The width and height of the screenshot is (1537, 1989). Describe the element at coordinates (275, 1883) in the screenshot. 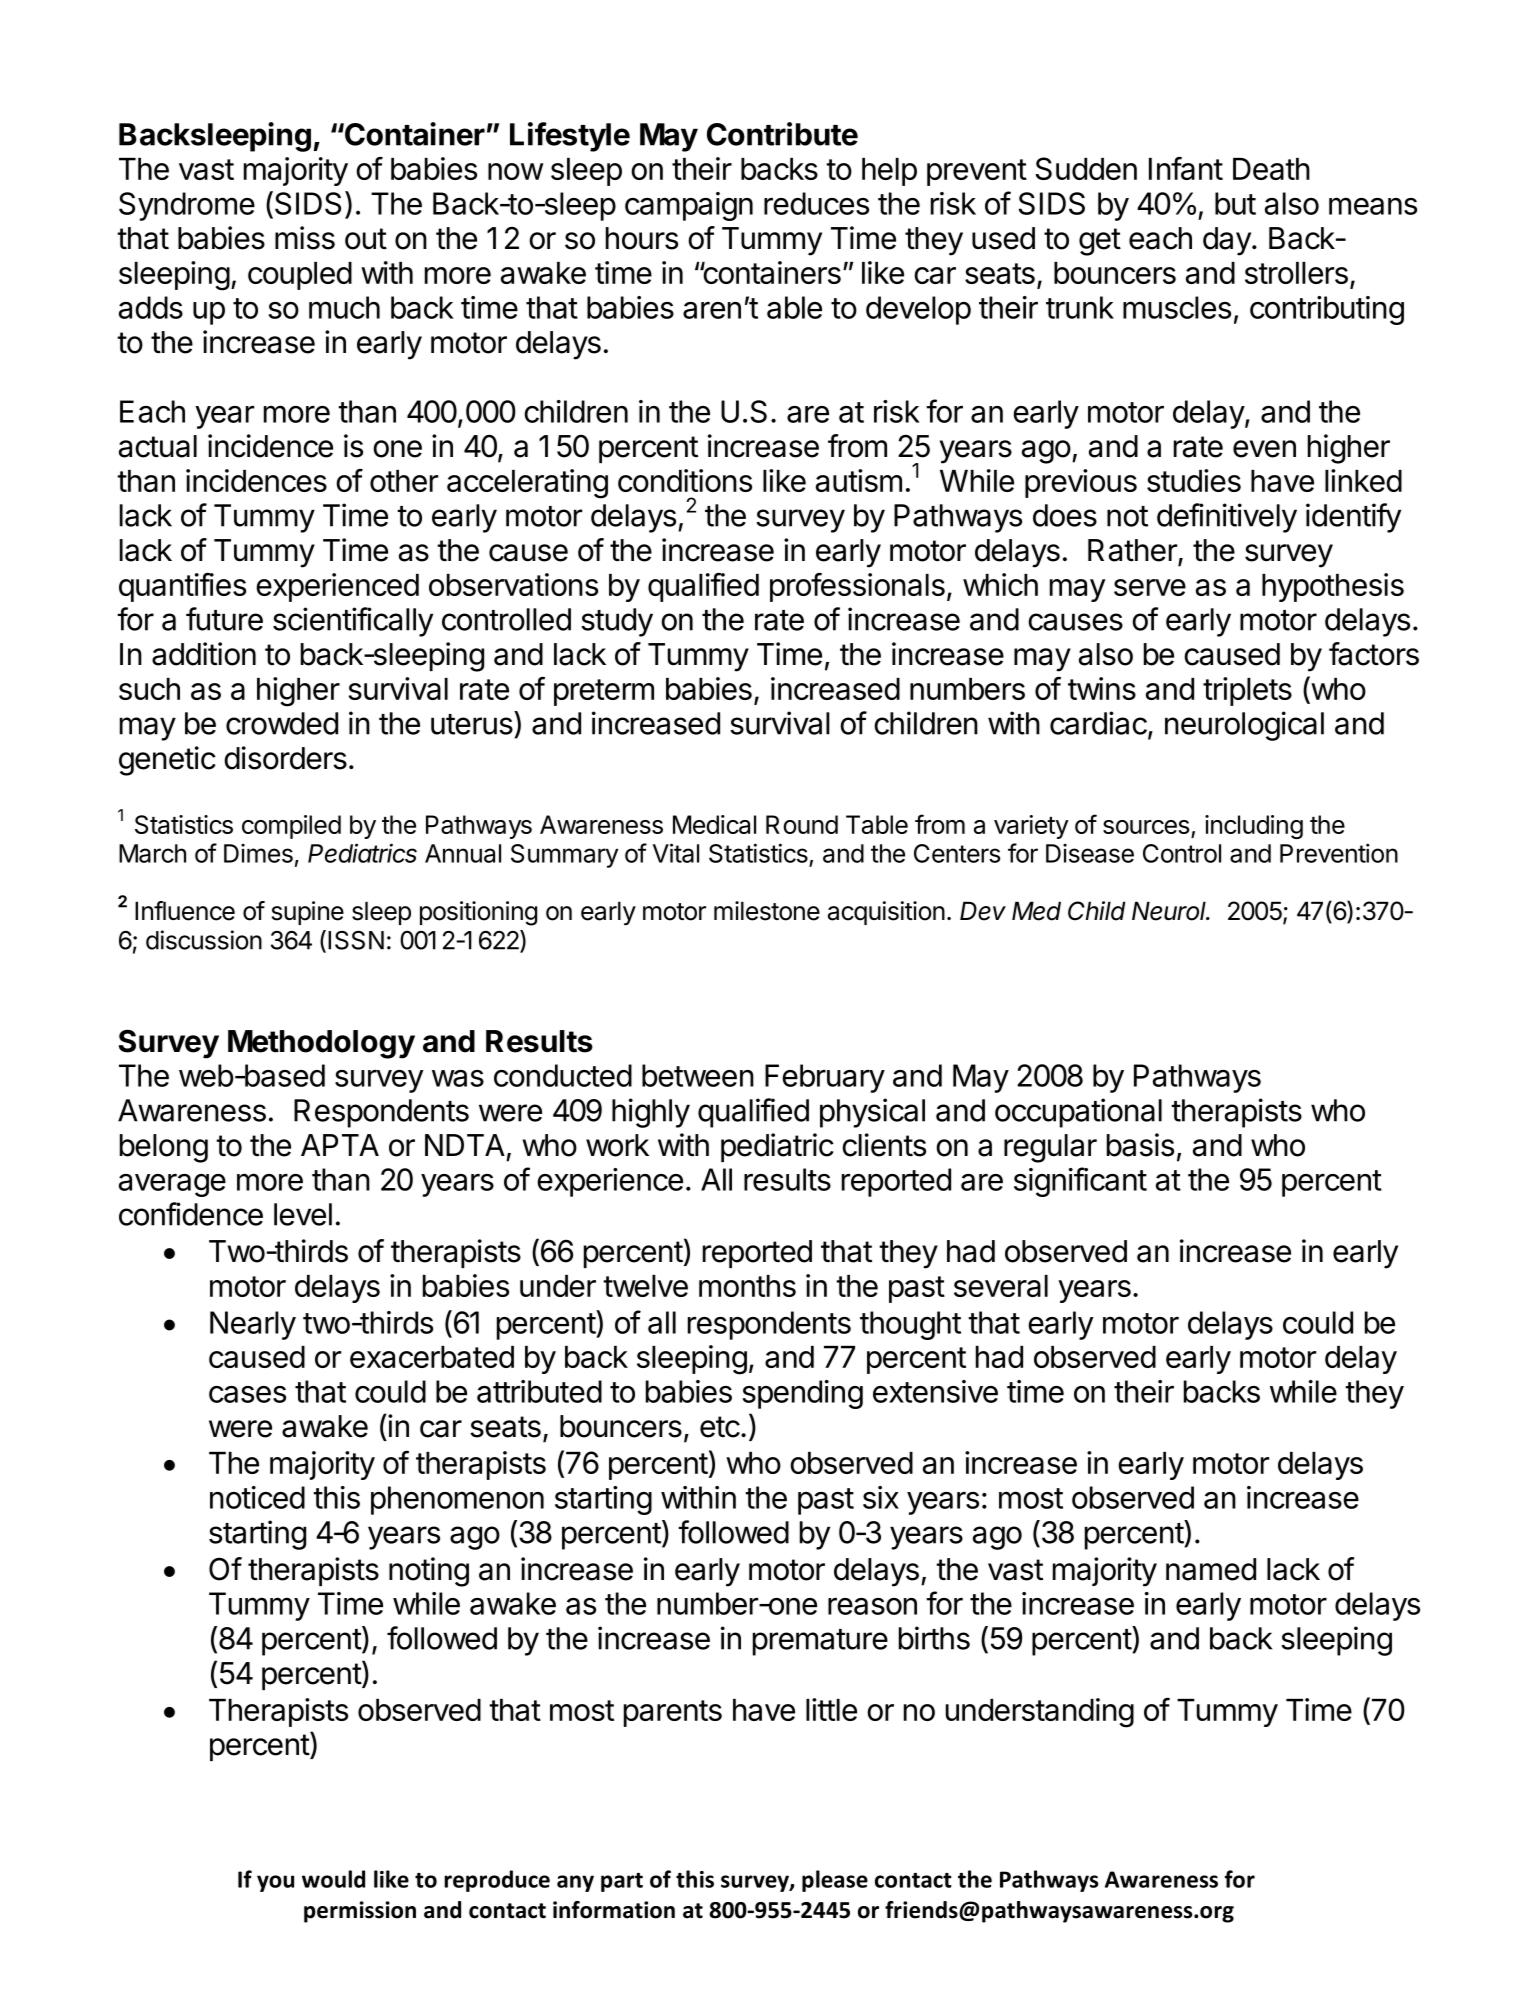

I see `you` at that location.
